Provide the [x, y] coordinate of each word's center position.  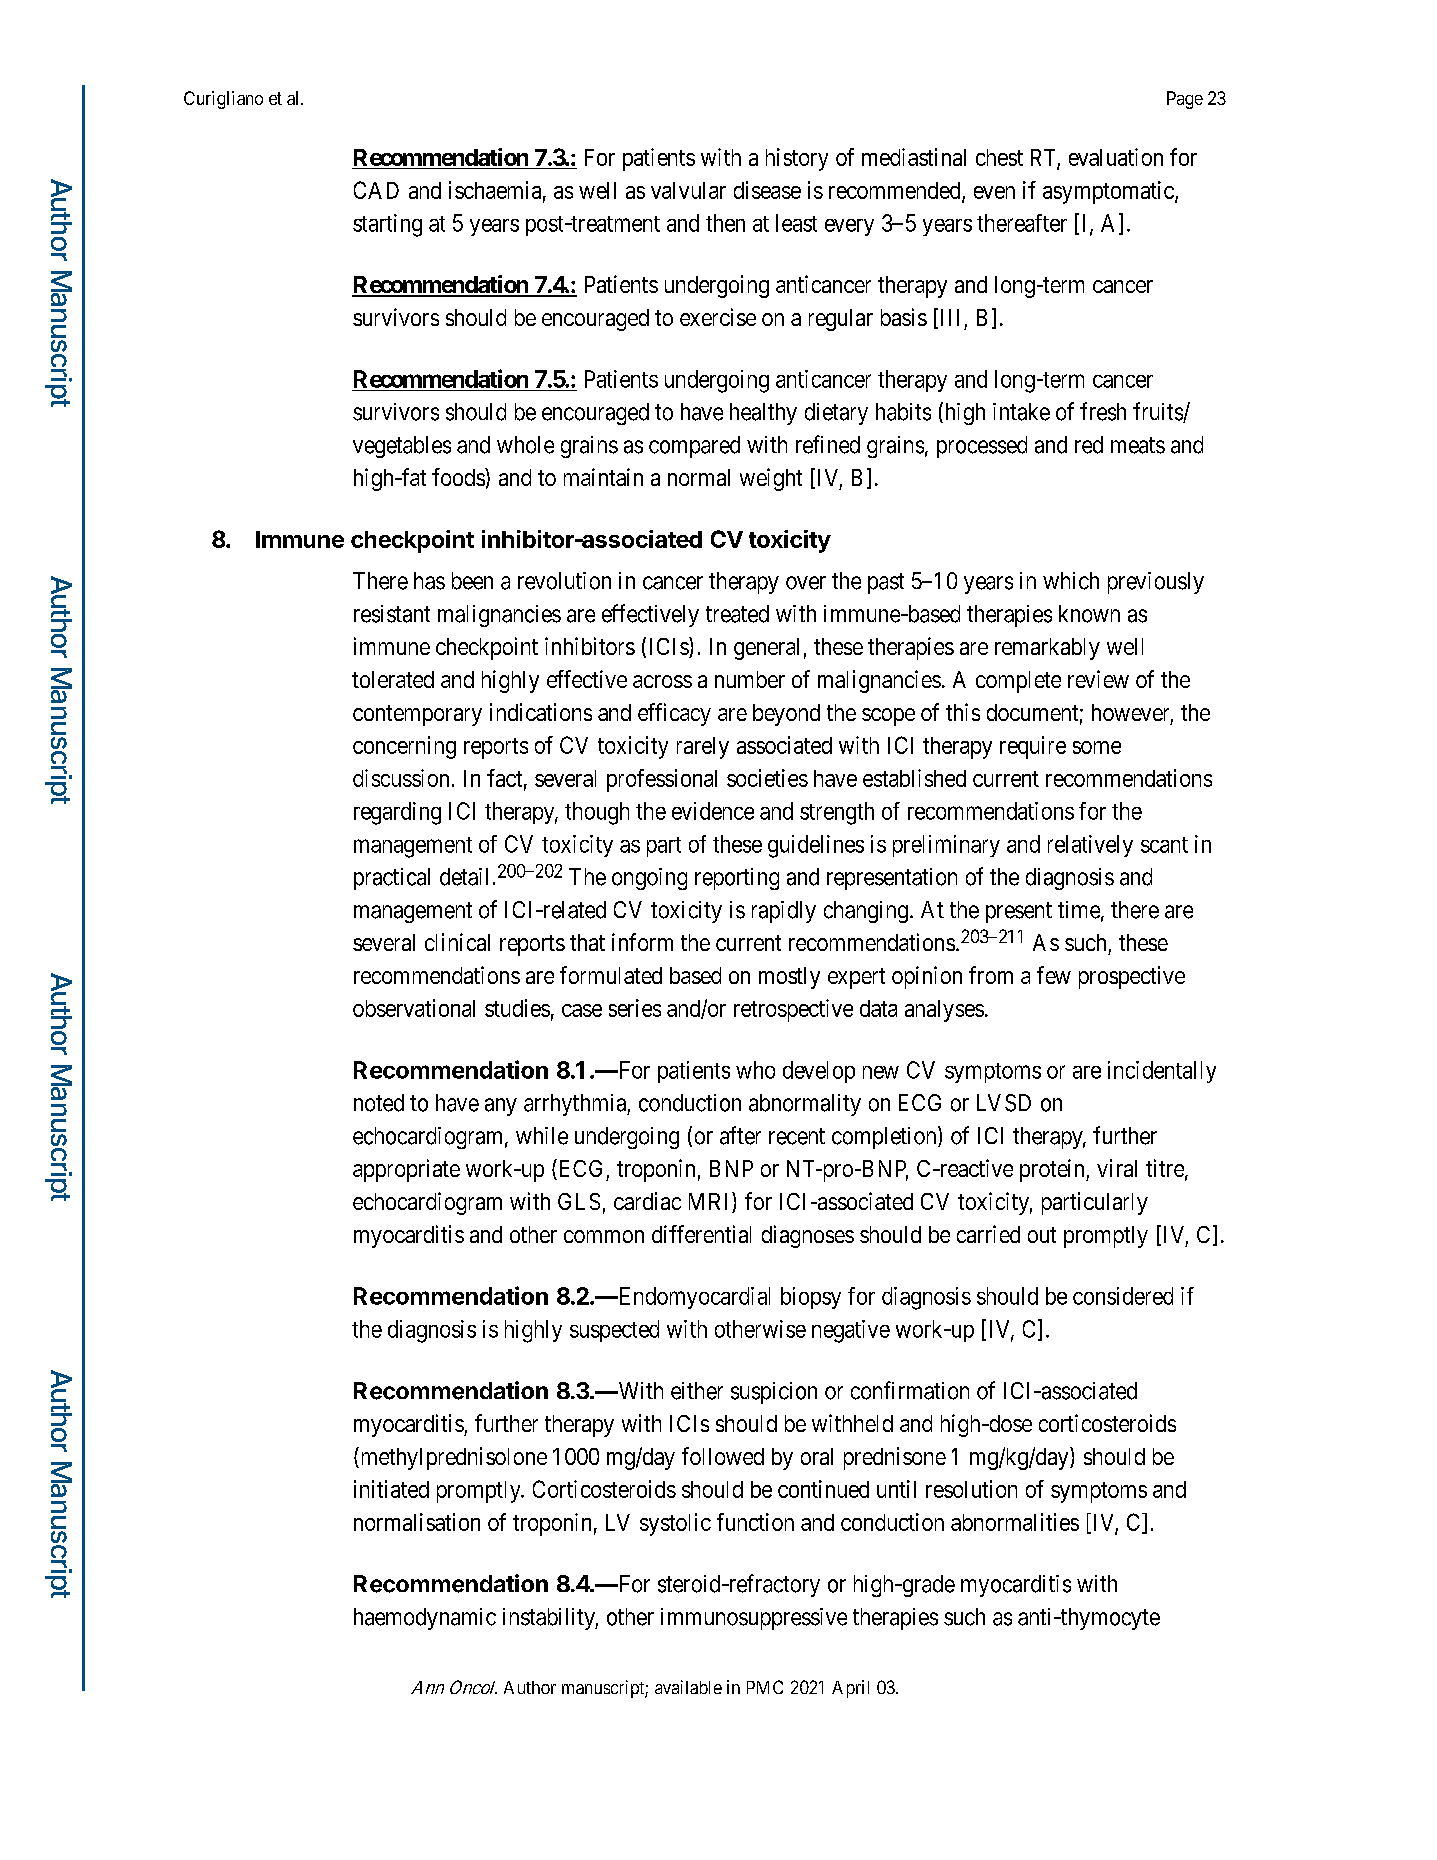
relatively [1090, 846]
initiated [391, 1489]
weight [771, 479]
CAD [376, 190]
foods [459, 477]
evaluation [1116, 157]
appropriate [406, 1170]
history [797, 159]
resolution [971, 1489]
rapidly [784, 912]
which [1071, 581]
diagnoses [808, 1236]
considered [1123, 1296]
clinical [457, 942]
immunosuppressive [754, 1619]
